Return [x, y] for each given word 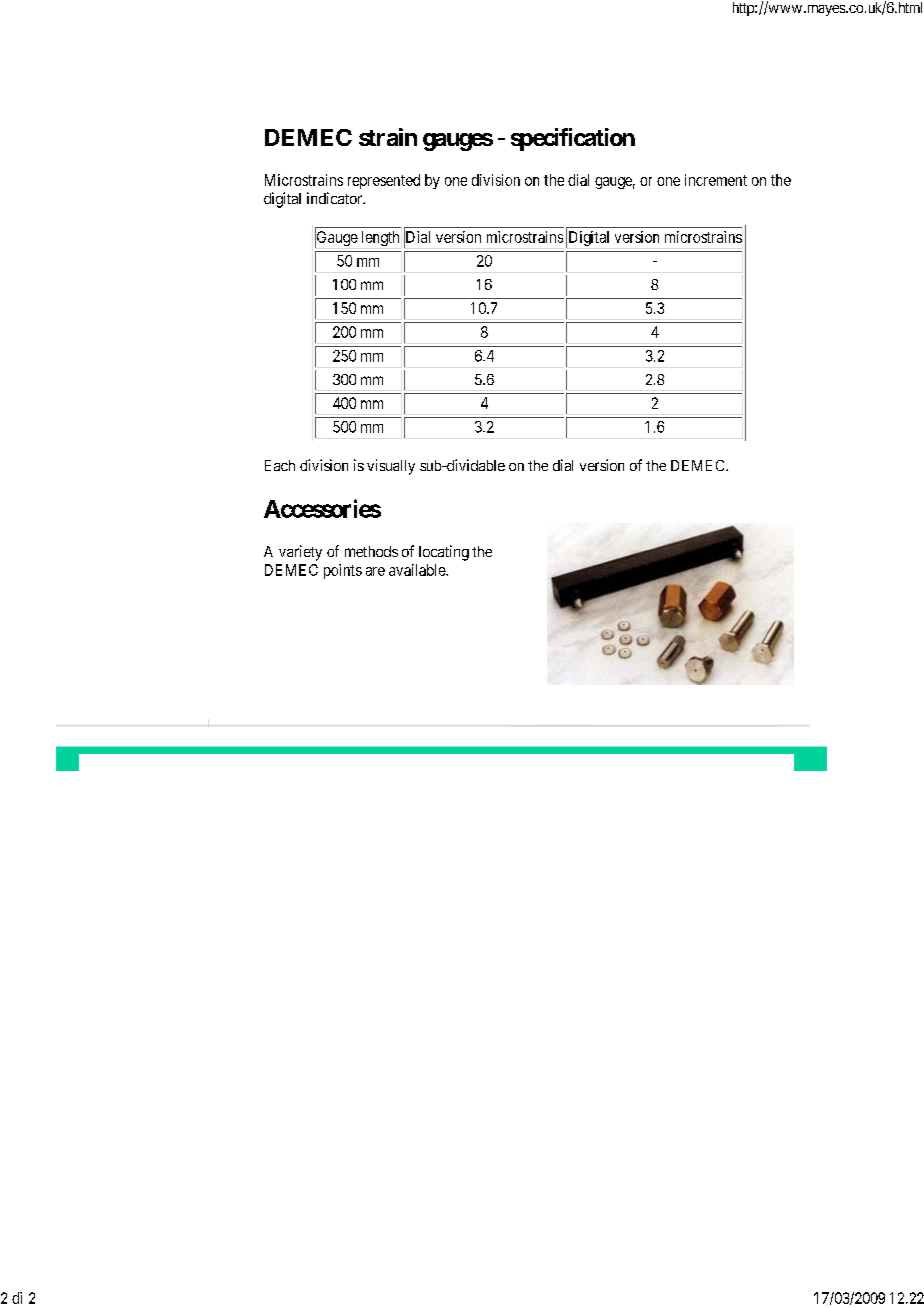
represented [384, 181]
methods [371, 551]
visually [391, 467]
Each [280, 465]
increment [716, 180]
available [418, 570]
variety [300, 553]
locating [444, 553]
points [343, 571]
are [375, 571]
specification [573, 139]
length [380, 238]
